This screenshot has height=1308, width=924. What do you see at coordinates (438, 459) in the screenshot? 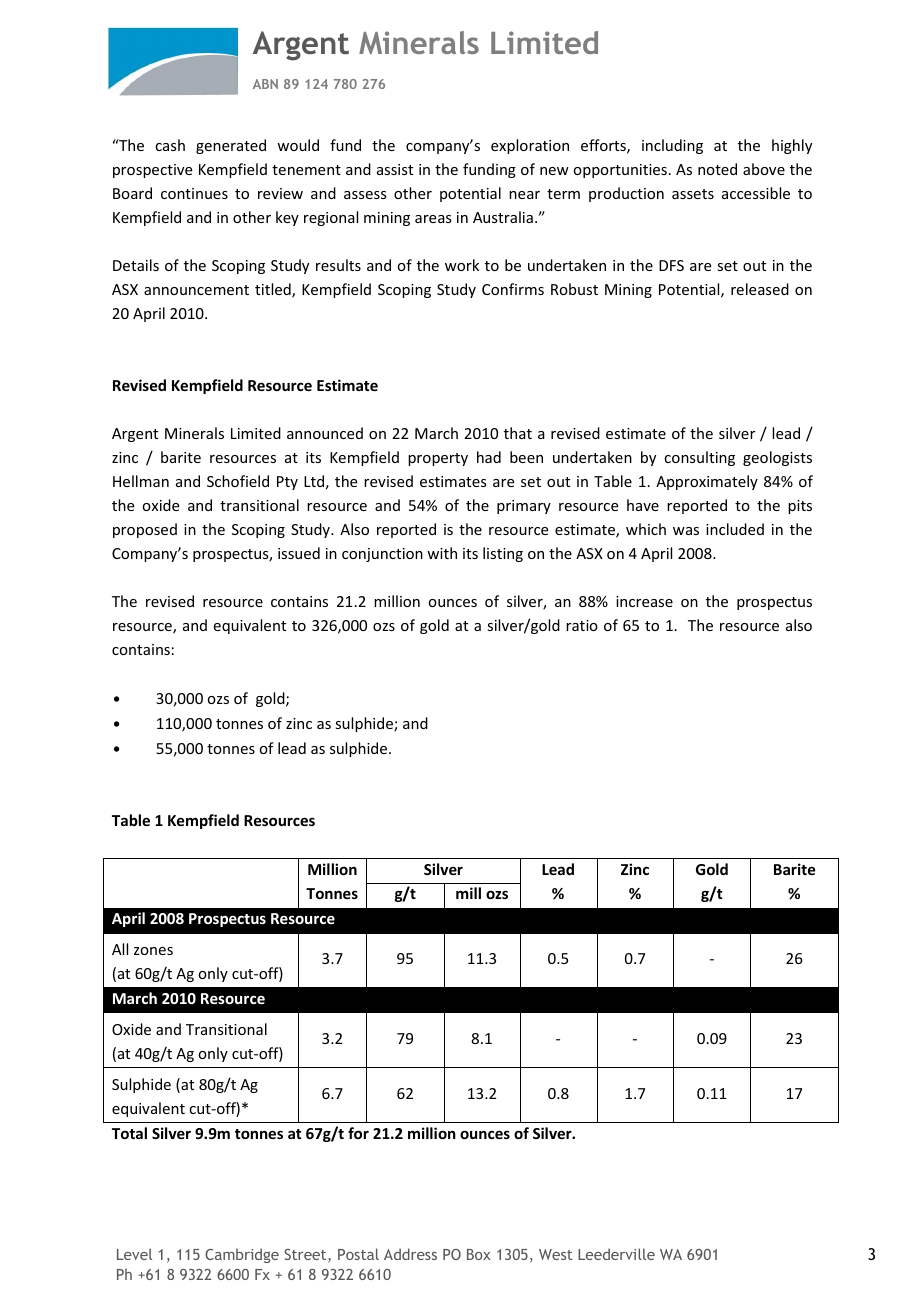
I see `property` at bounding box center [438, 459].
